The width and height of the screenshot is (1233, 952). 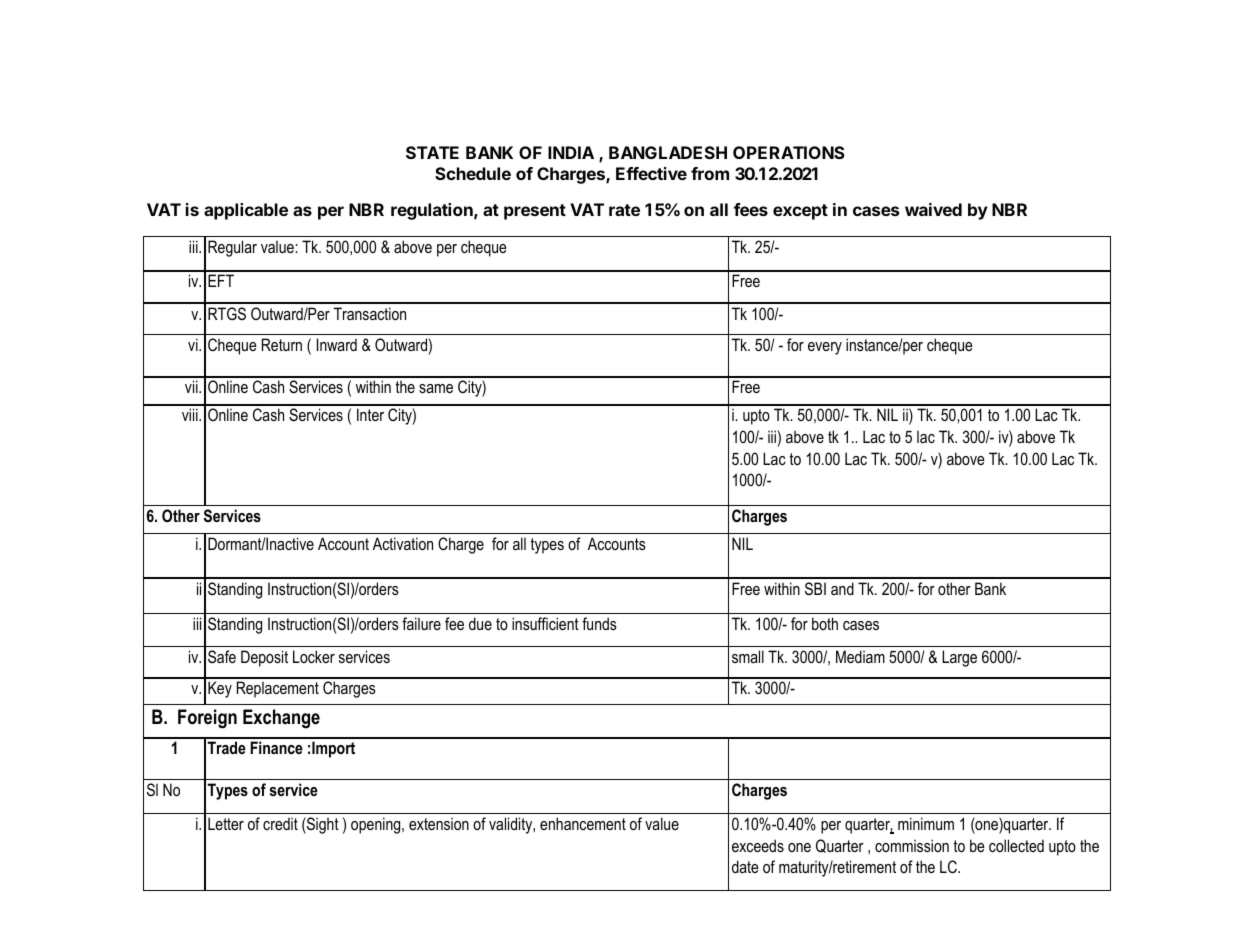 I want to click on insufficient, so click(x=545, y=623).
